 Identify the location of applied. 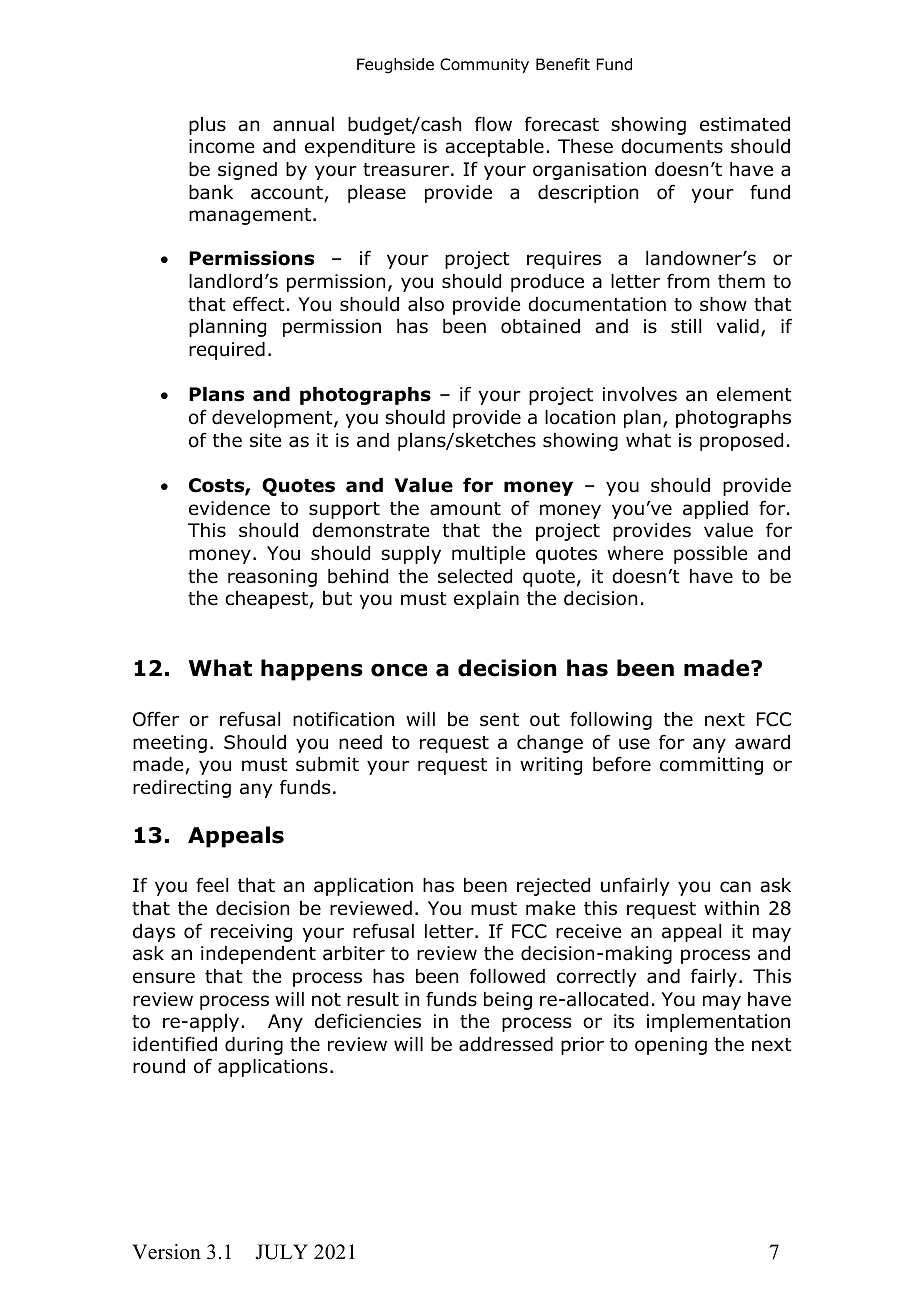
(715, 510).
